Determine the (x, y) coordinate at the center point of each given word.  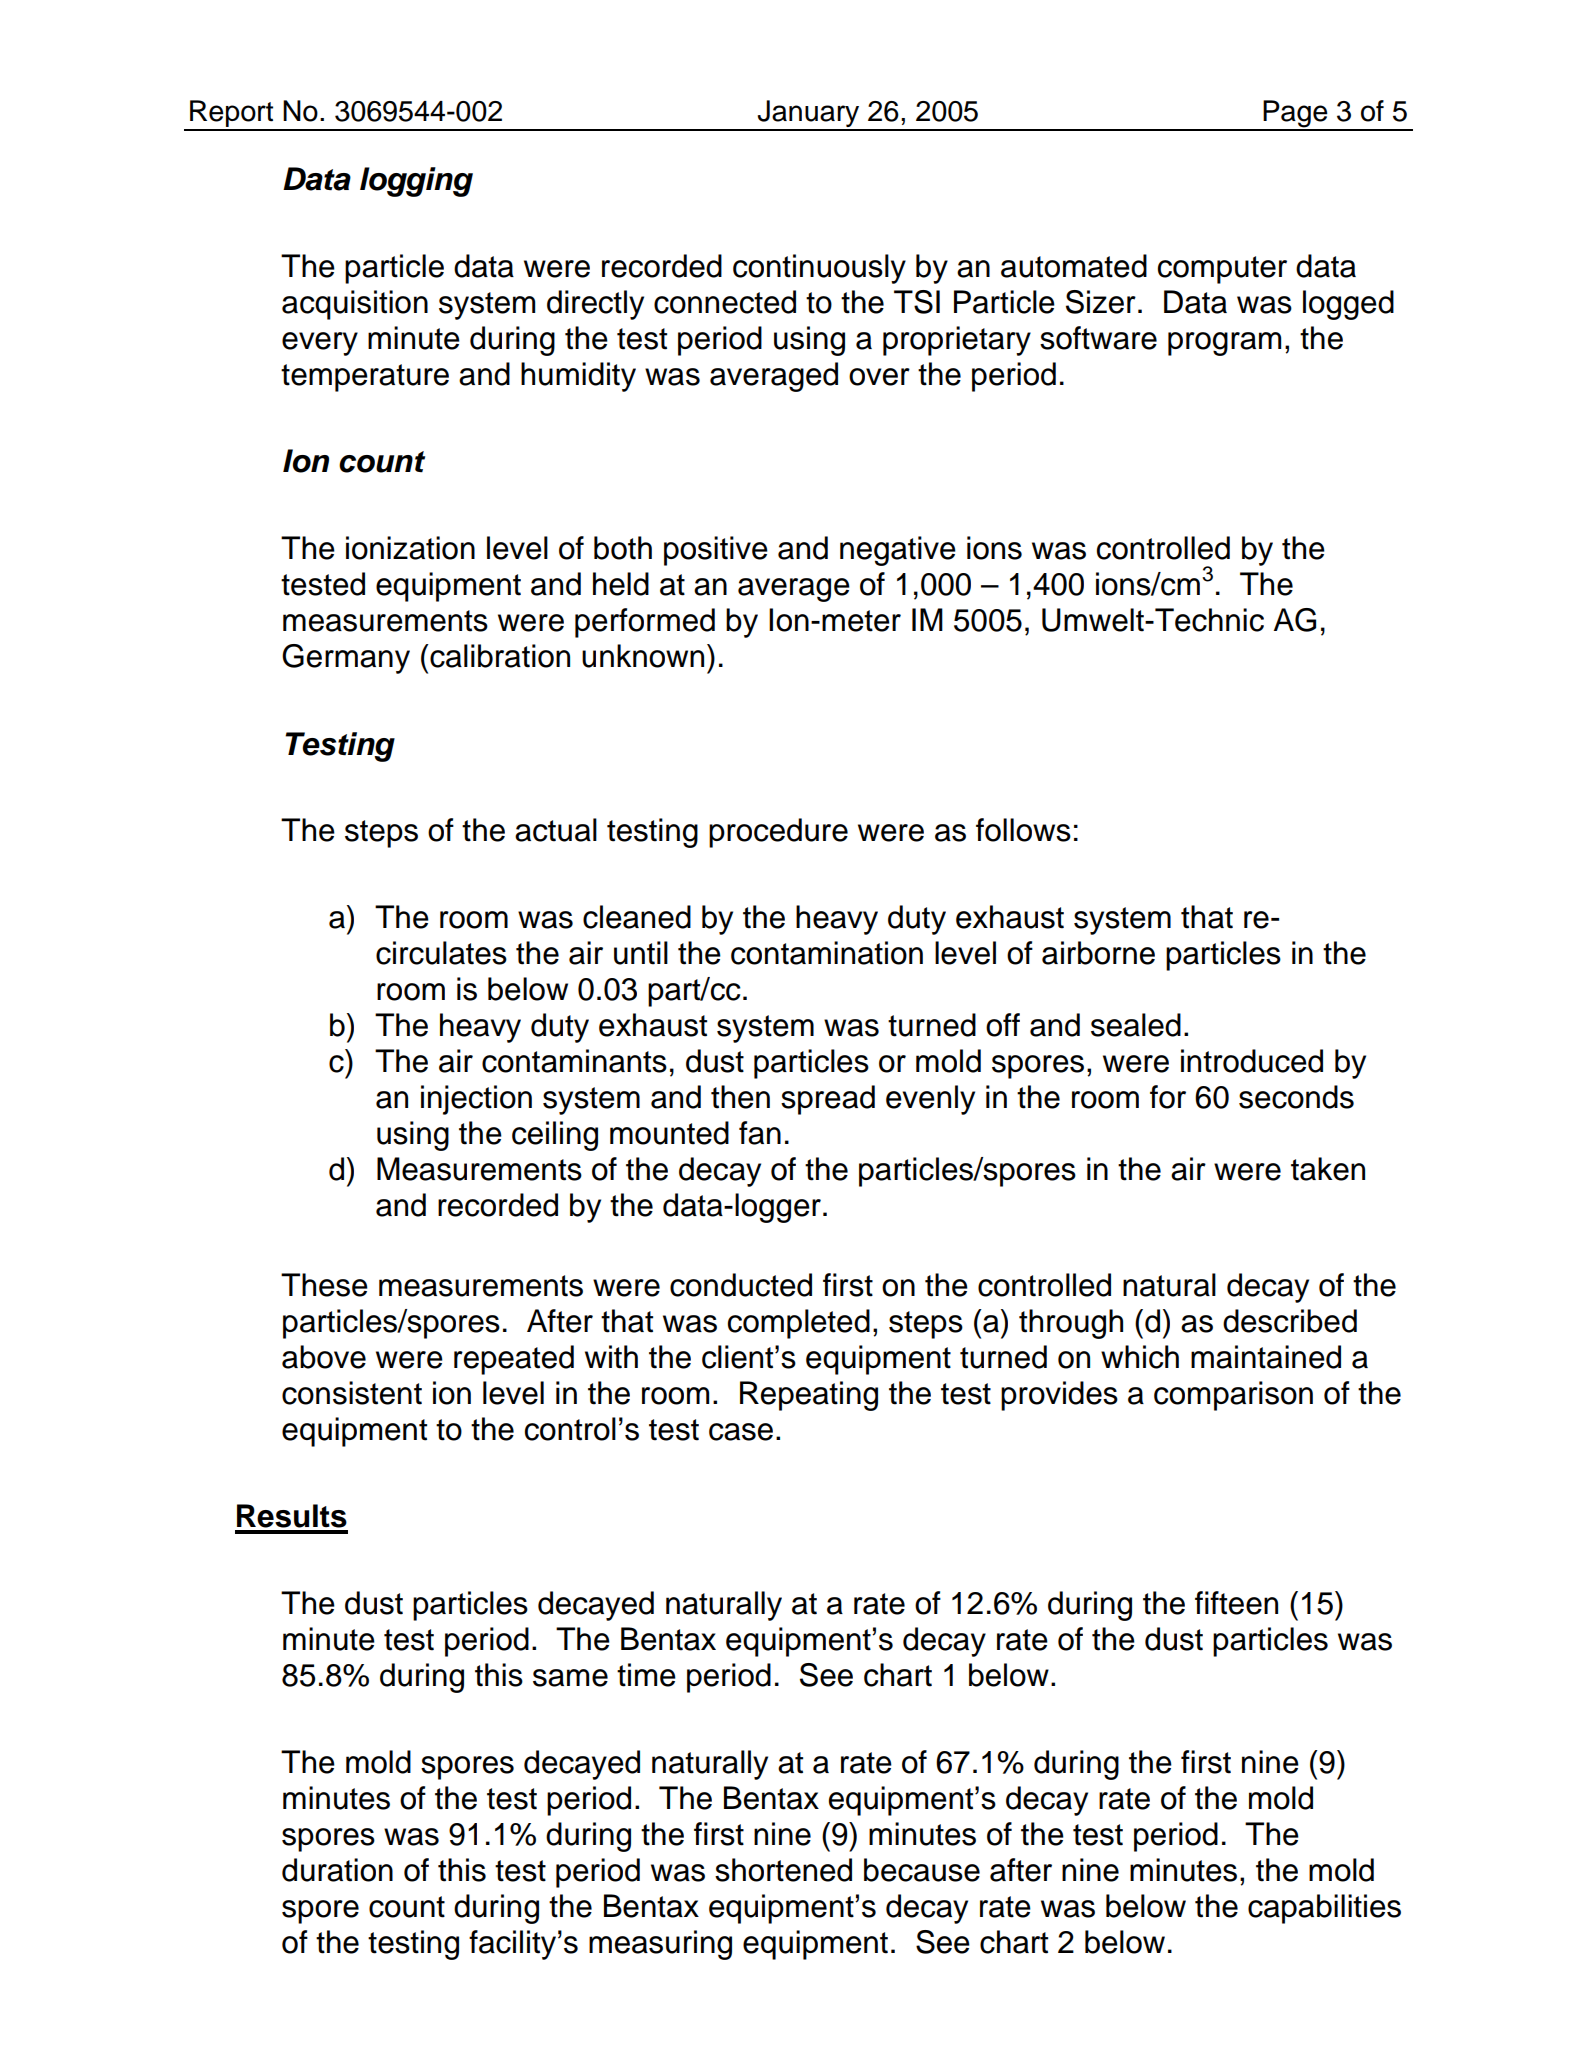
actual (556, 830)
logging (416, 182)
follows (1023, 830)
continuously (819, 269)
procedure (778, 833)
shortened (783, 1870)
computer (1222, 270)
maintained (1266, 1357)
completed (799, 1324)
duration (337, 1870)
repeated (514, 1360)
